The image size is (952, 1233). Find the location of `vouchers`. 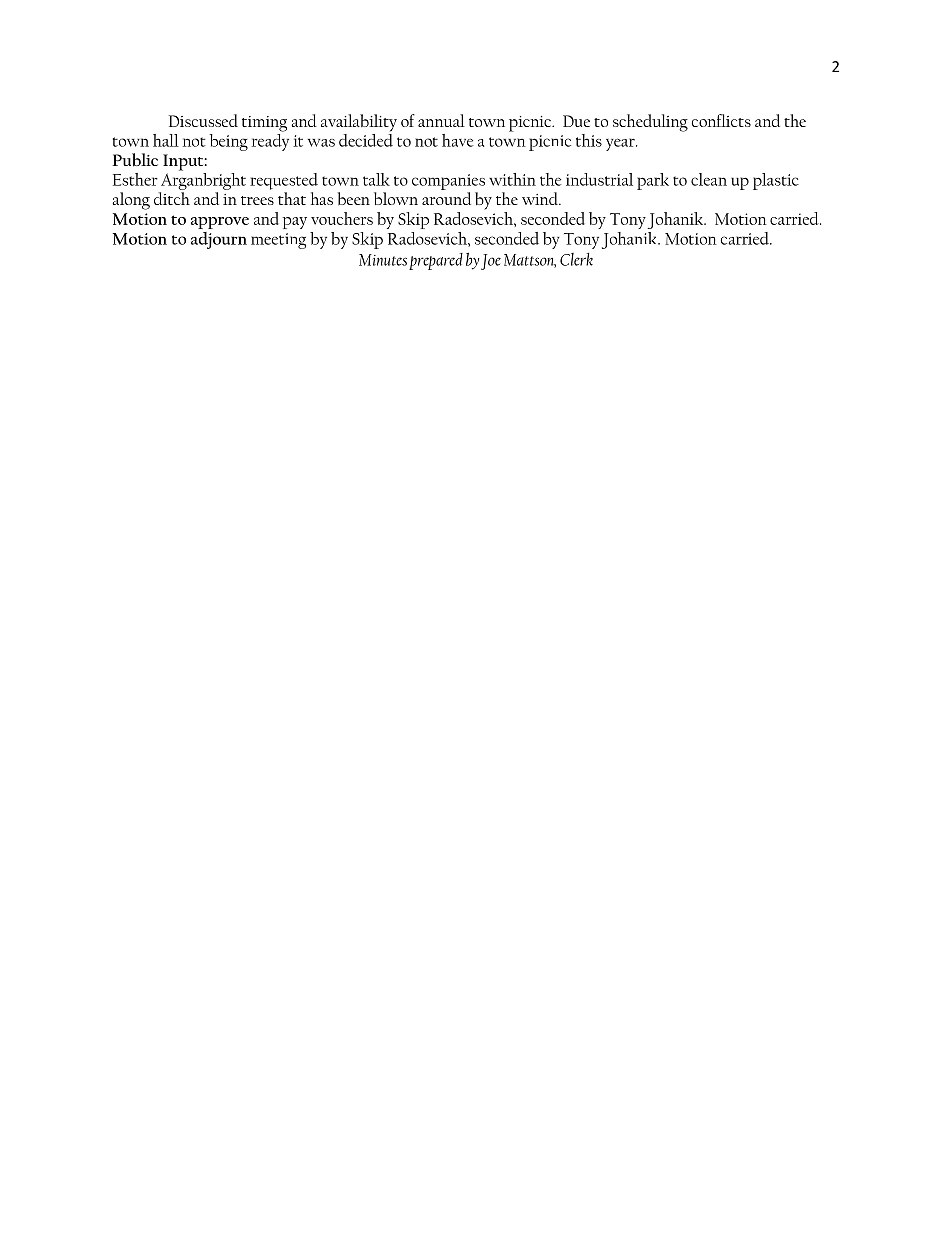

vouchers is located at coordinates (342, 218).
